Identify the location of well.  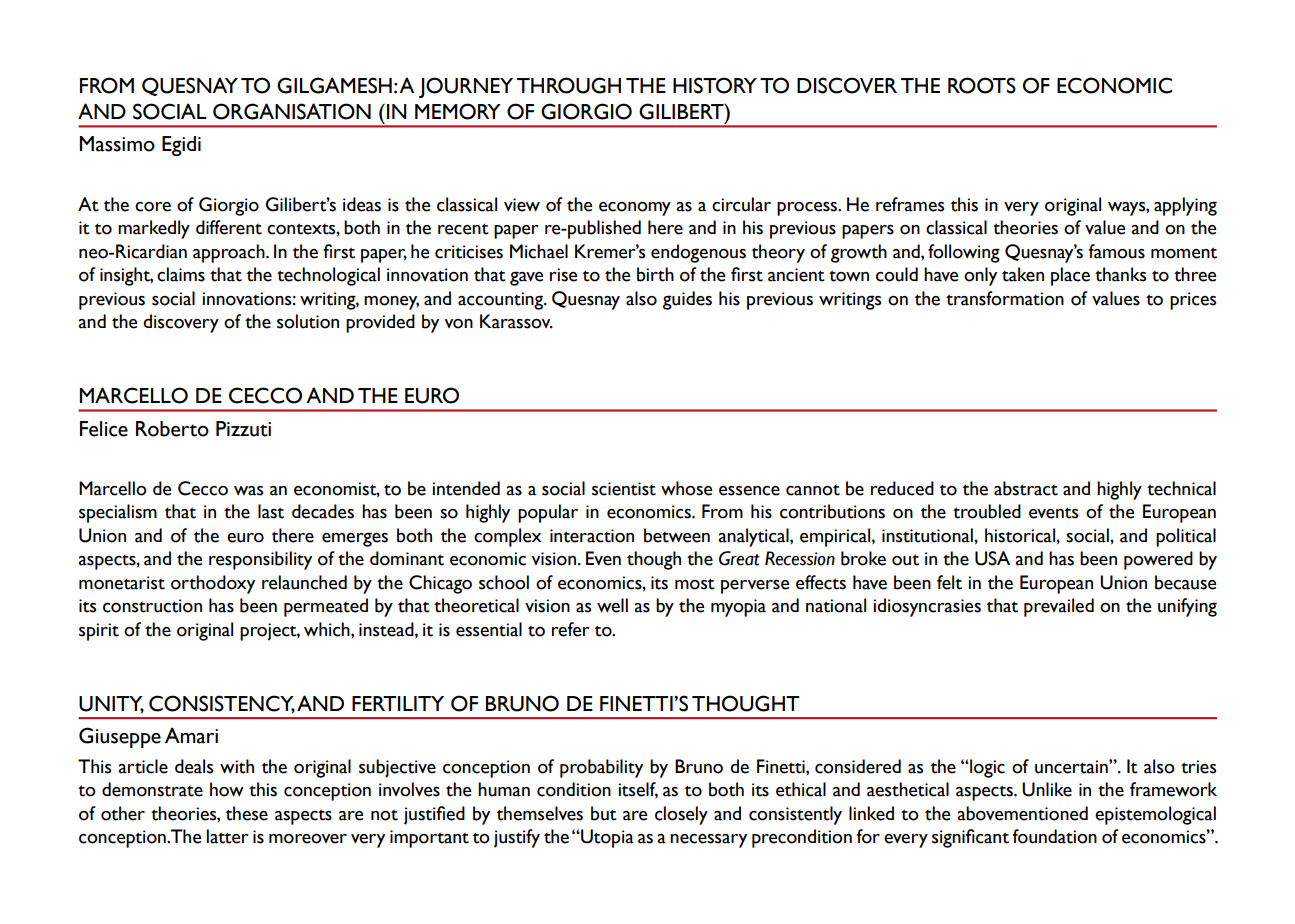
(612, 605).
